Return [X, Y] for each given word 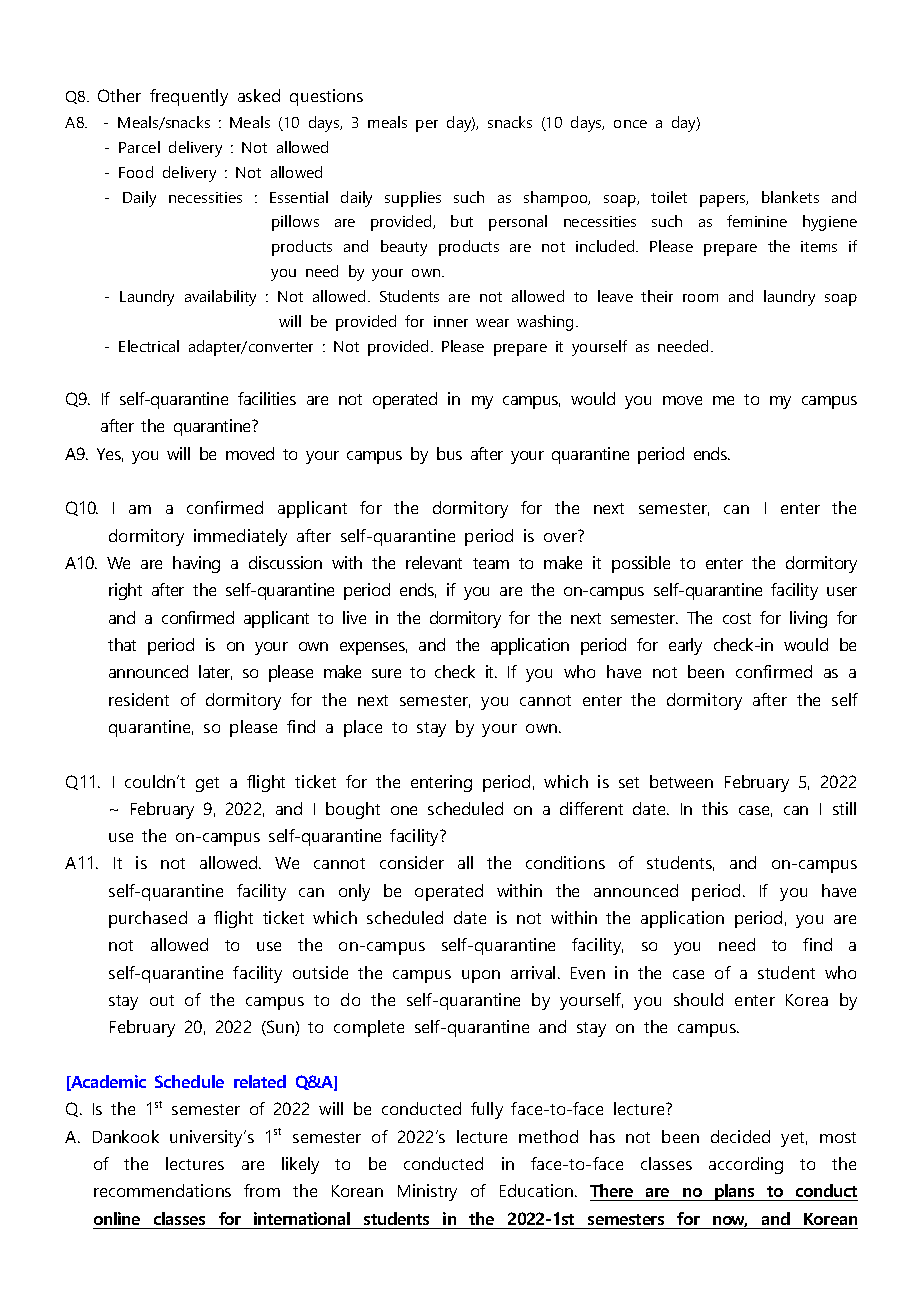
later [215, 672]
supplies [413, 199]
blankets [790, 197]
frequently [189, 97]
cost [737, 618]
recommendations [162, 1190]
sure [386, 673]
